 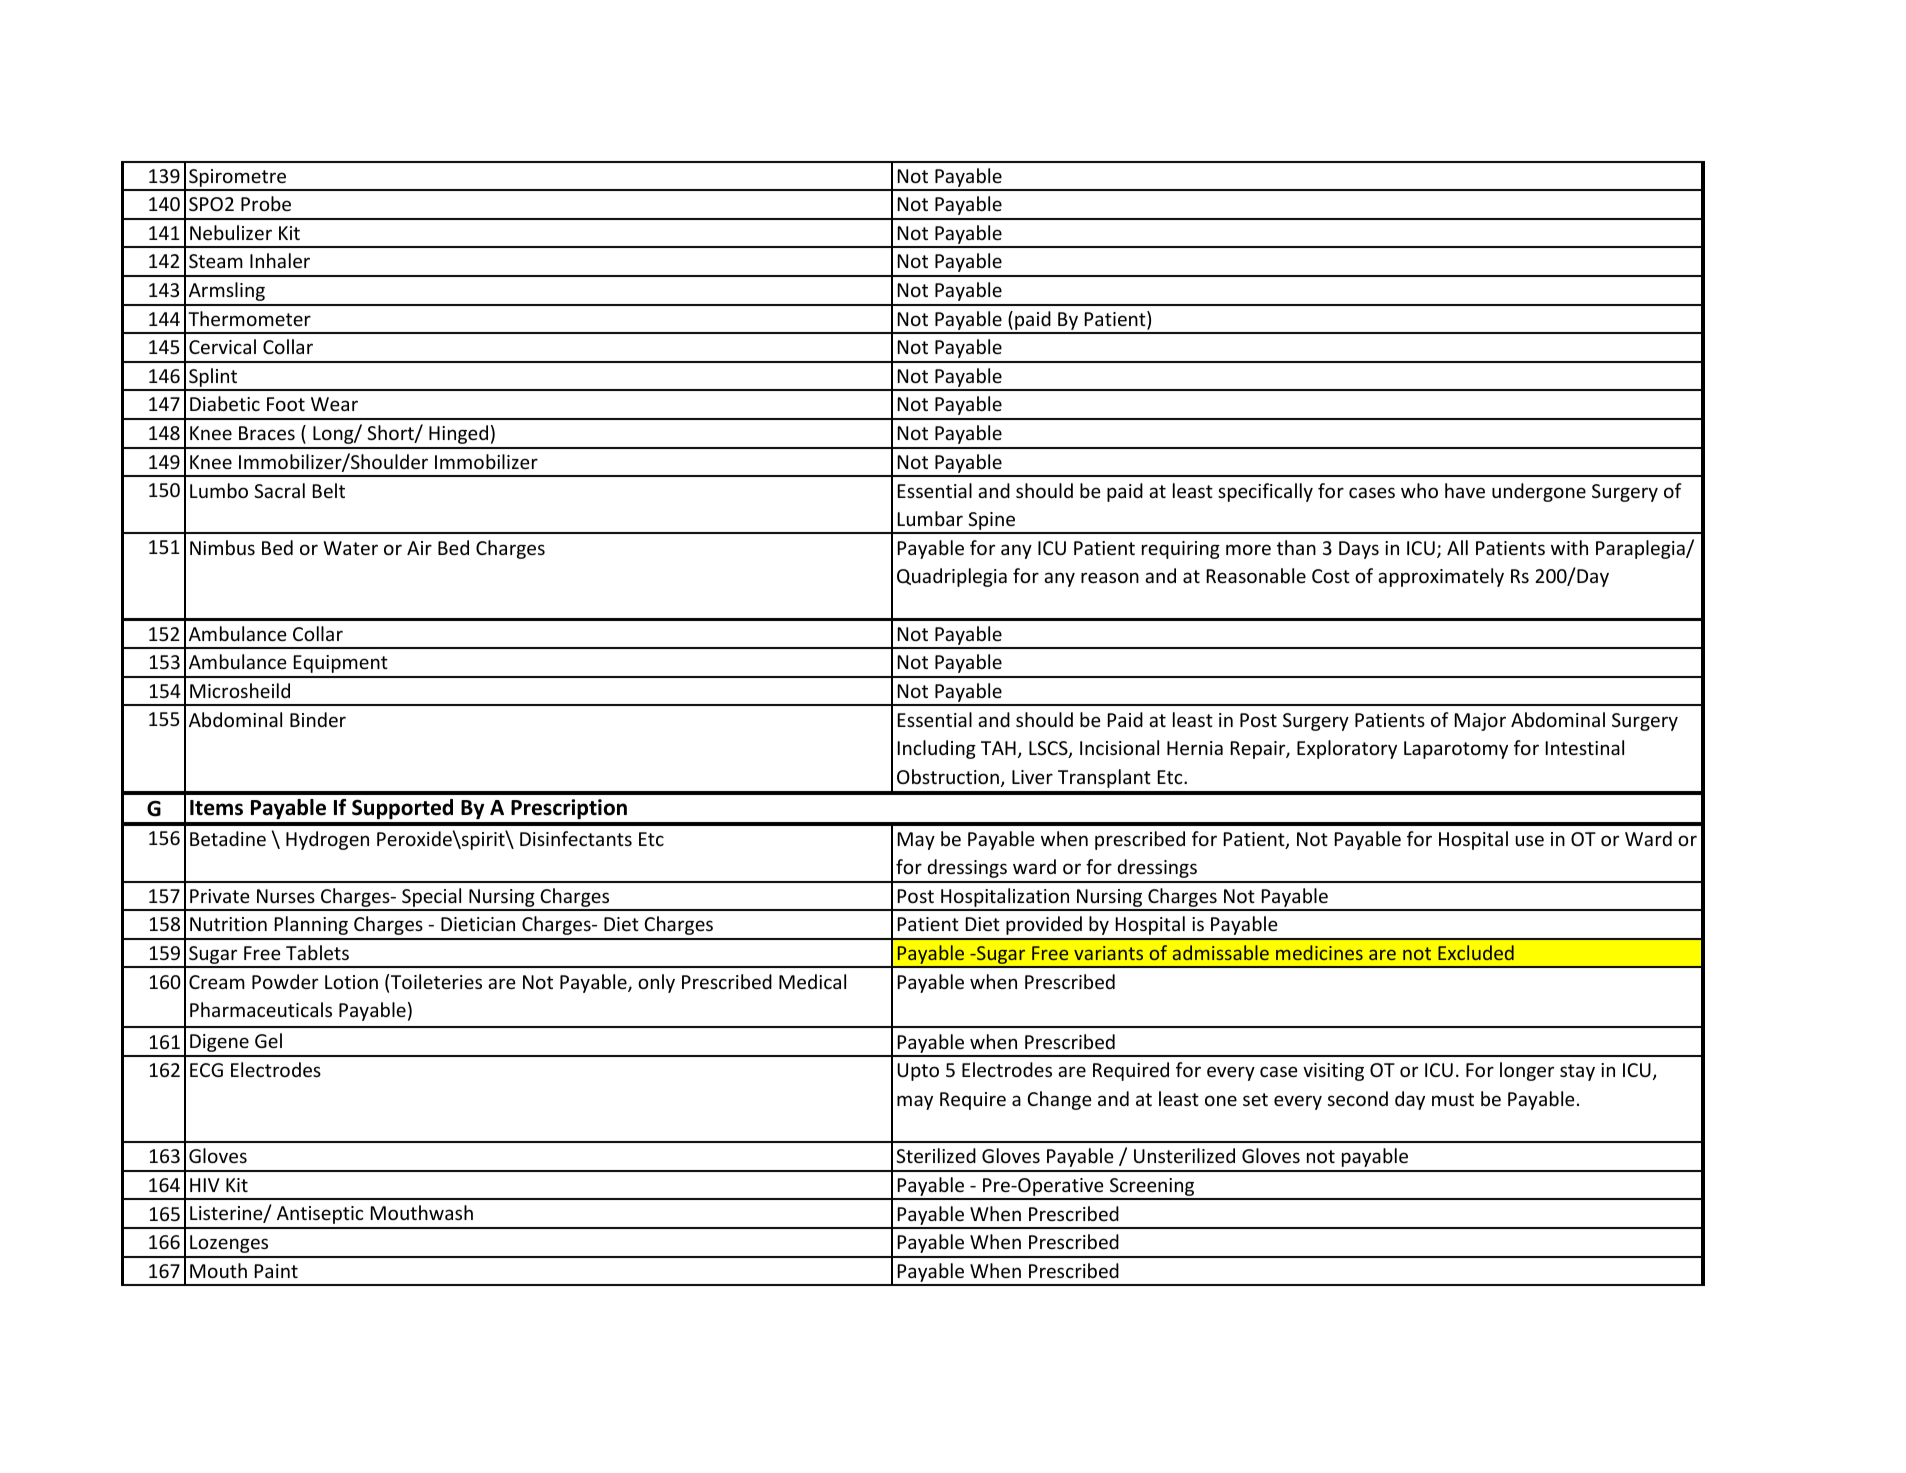 I want to click on Inhaler, so click(x=280, y=260).
